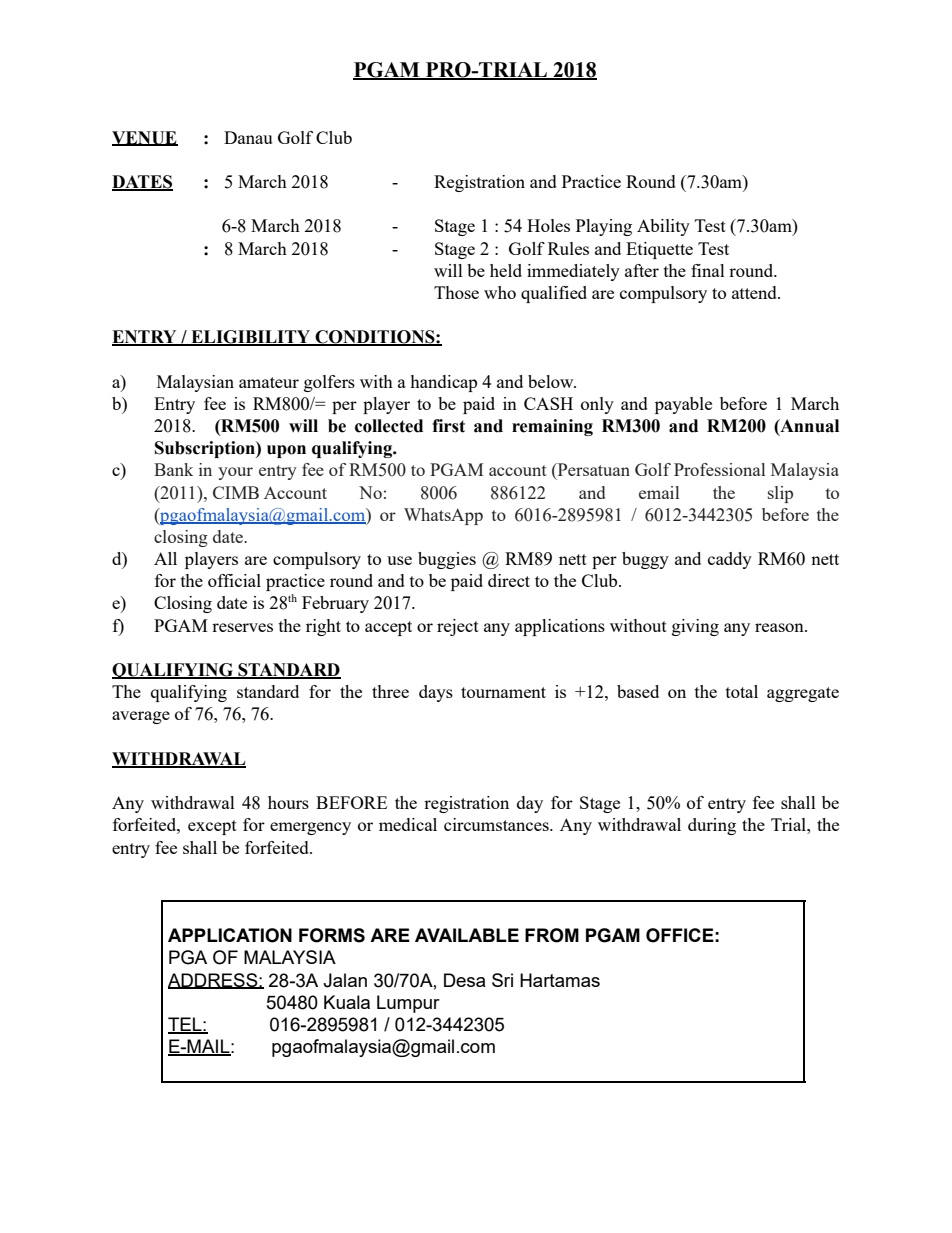  What do you see at coordinates (663, 227) in the image?
I see `Ability` at bounding box center [663, 227].
